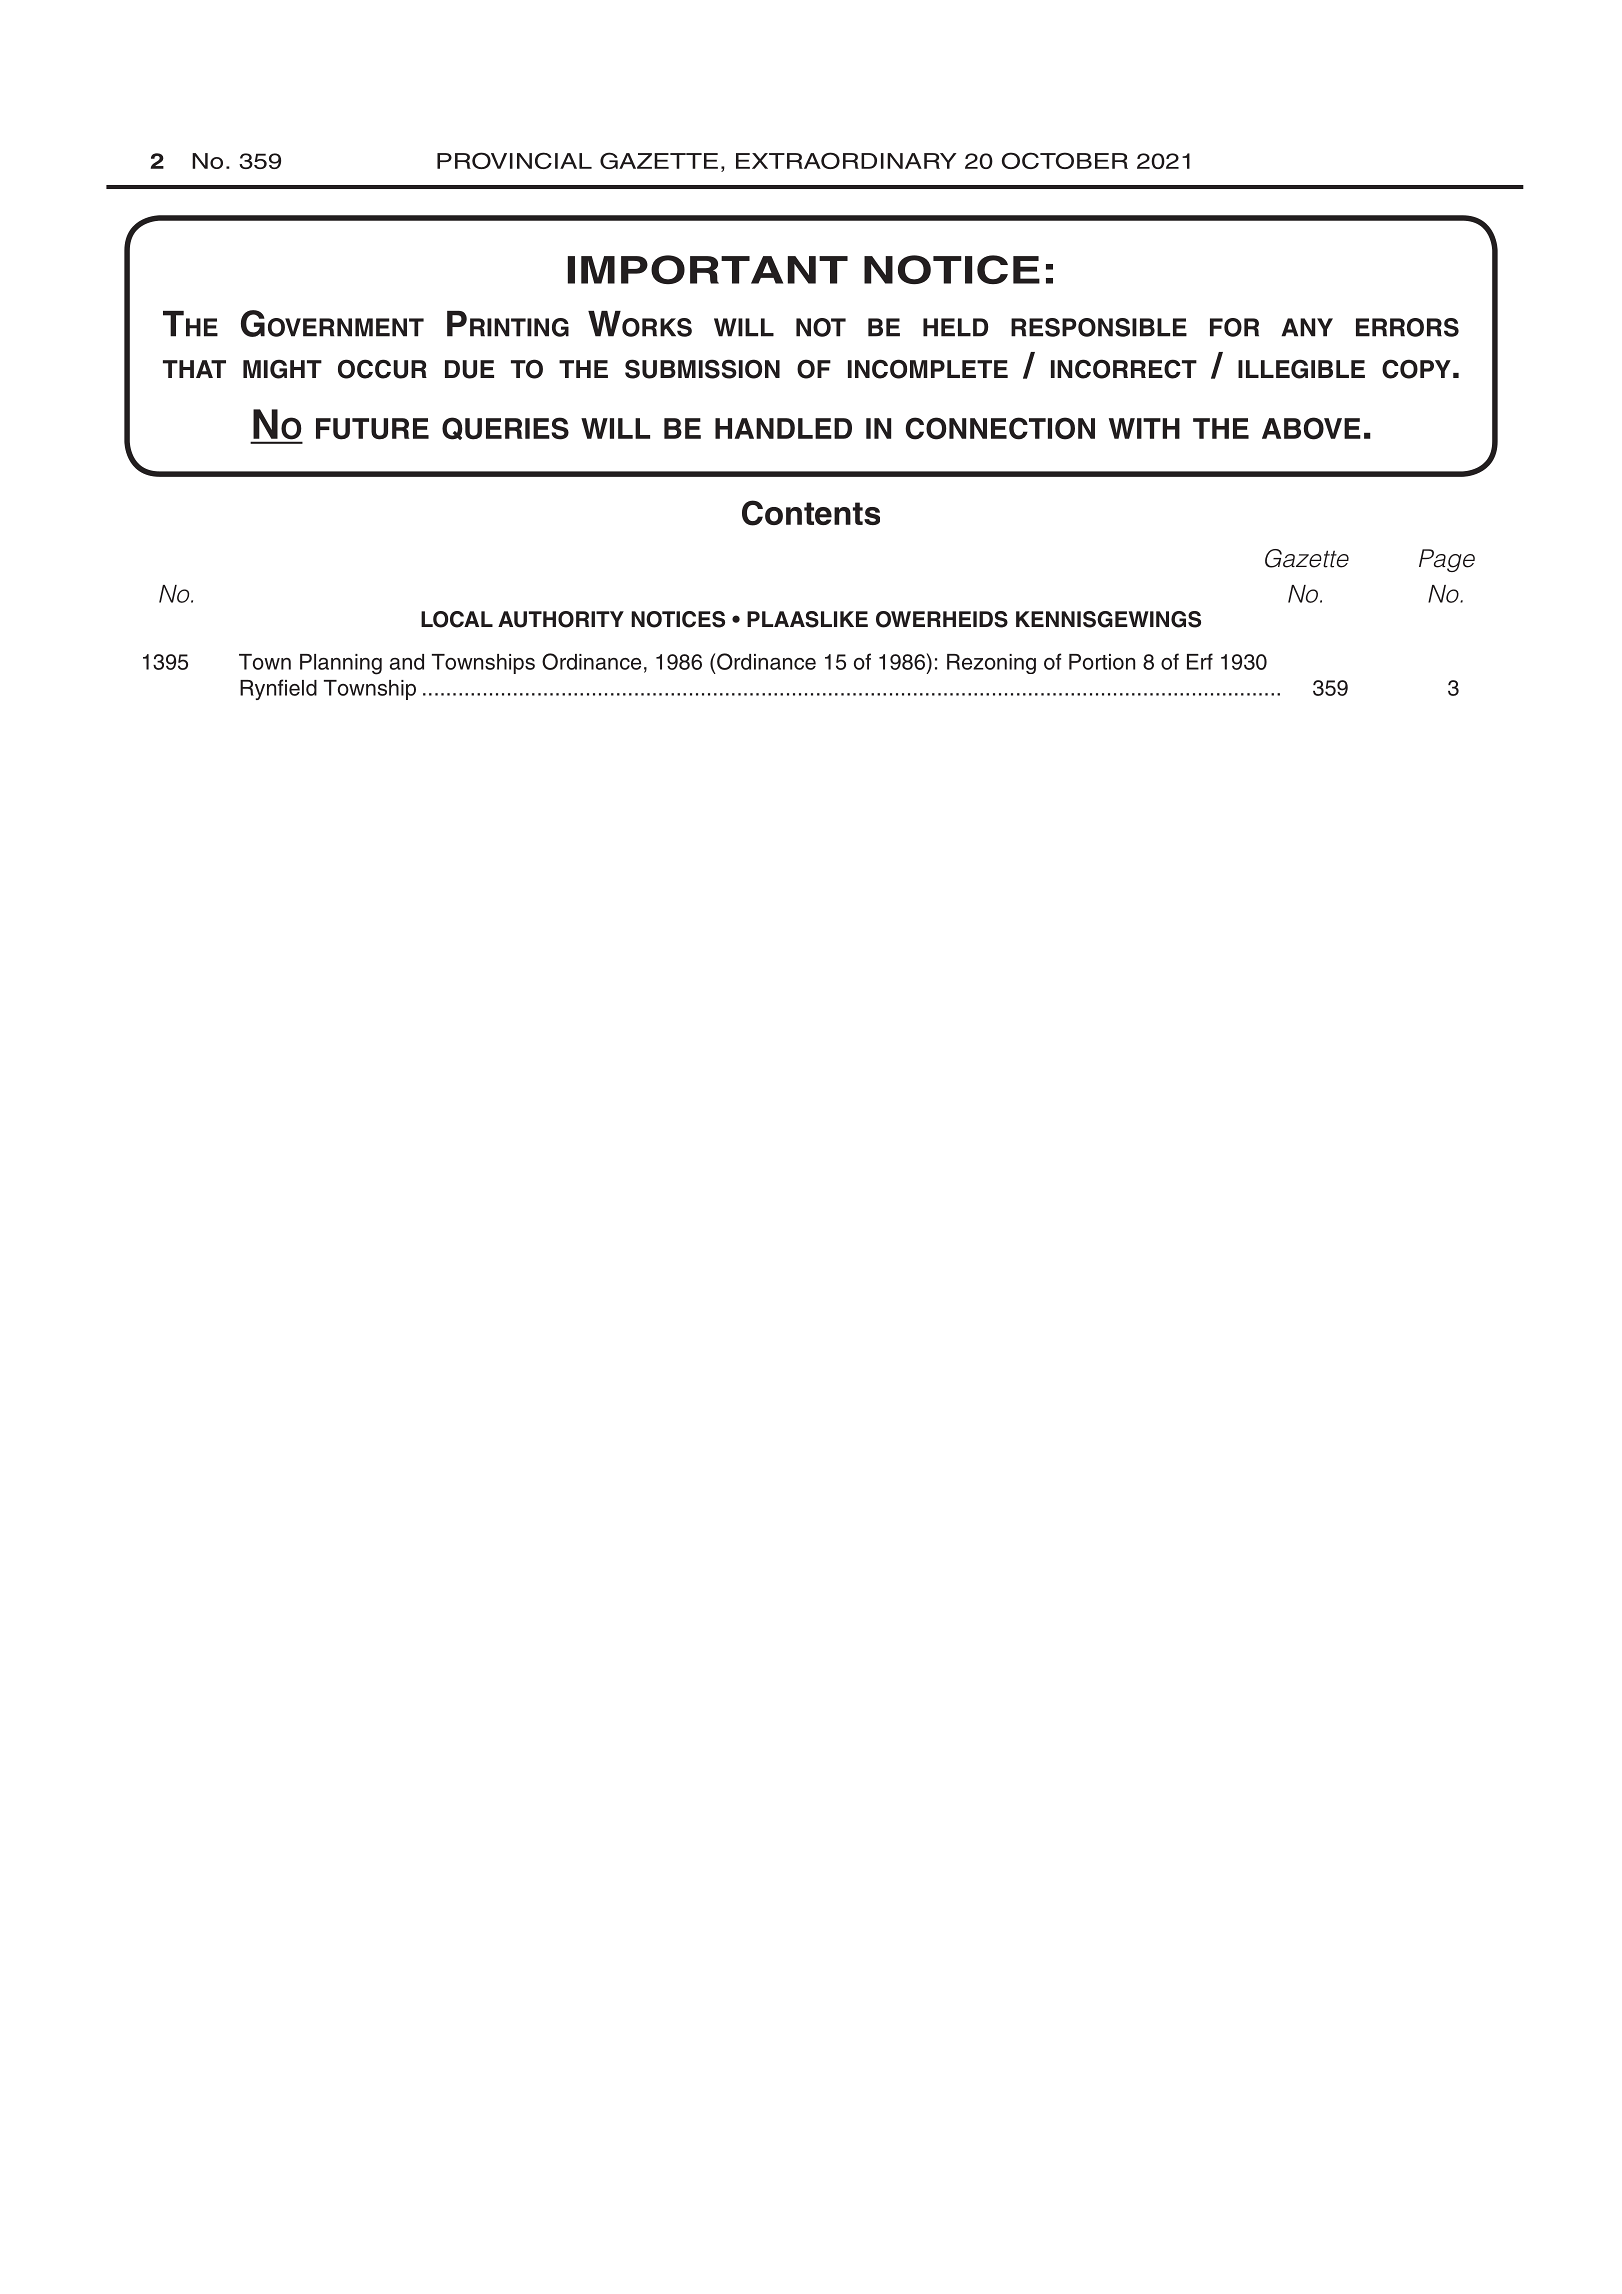 The height and width of the screenshot is (2294, 1622). What do you see at coordinates (1307, 327) in the screenshot?
I see `any` at bounding box center [1307, 327].
